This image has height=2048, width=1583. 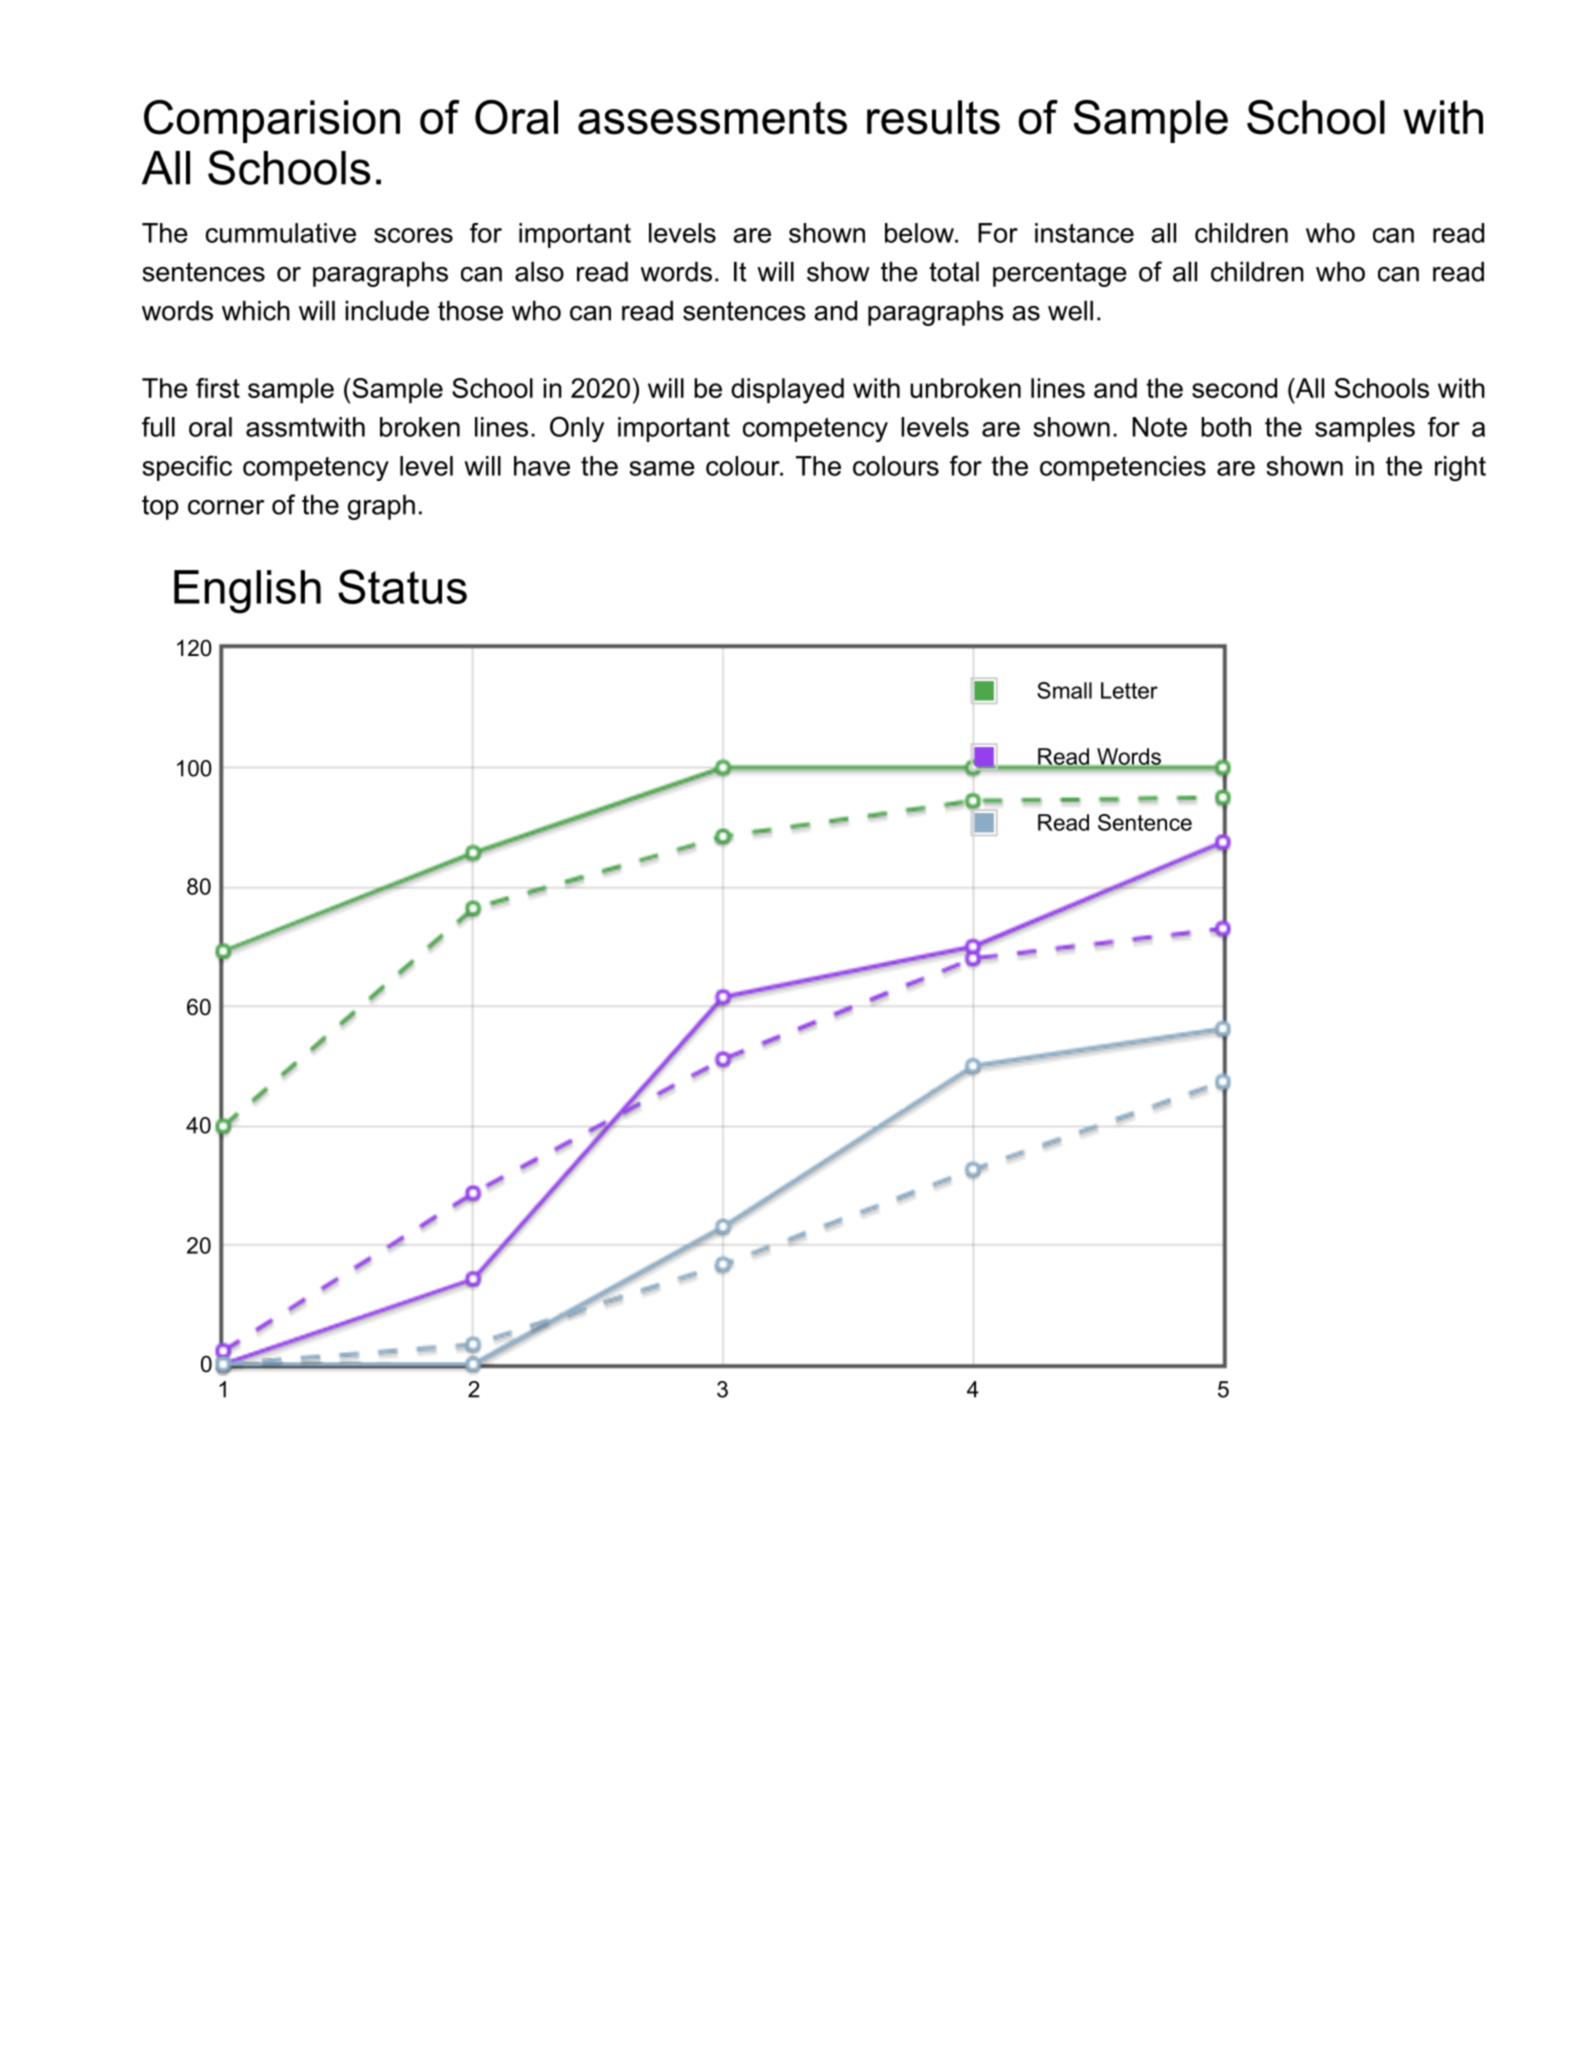 What do you see at coordinates (712, 118) in the image?
I see `assessments` at bounding box center [712, 118].
